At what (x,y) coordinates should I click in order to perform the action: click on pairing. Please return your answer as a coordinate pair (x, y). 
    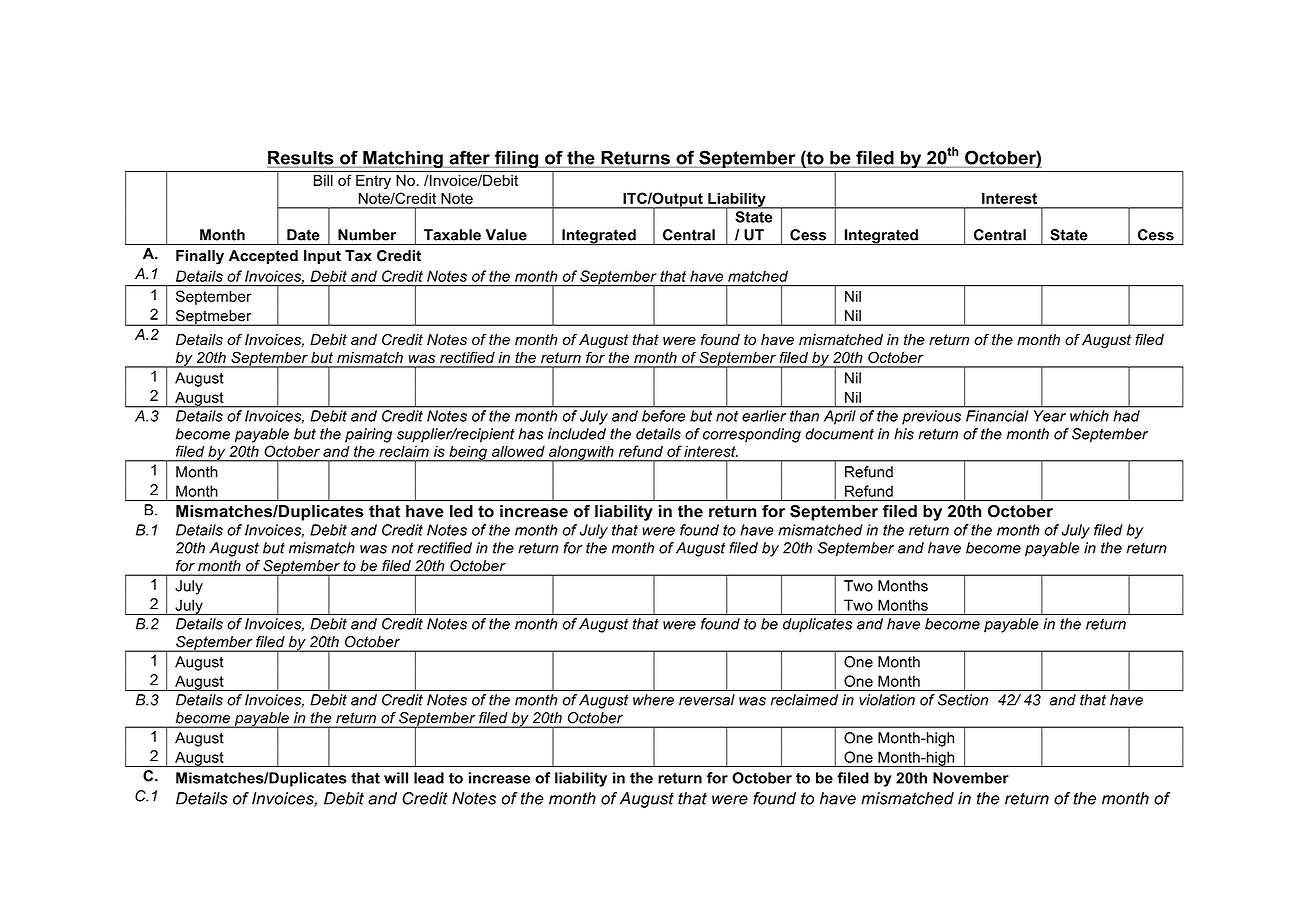
    Looking at the image, I should click on (368, 435).
